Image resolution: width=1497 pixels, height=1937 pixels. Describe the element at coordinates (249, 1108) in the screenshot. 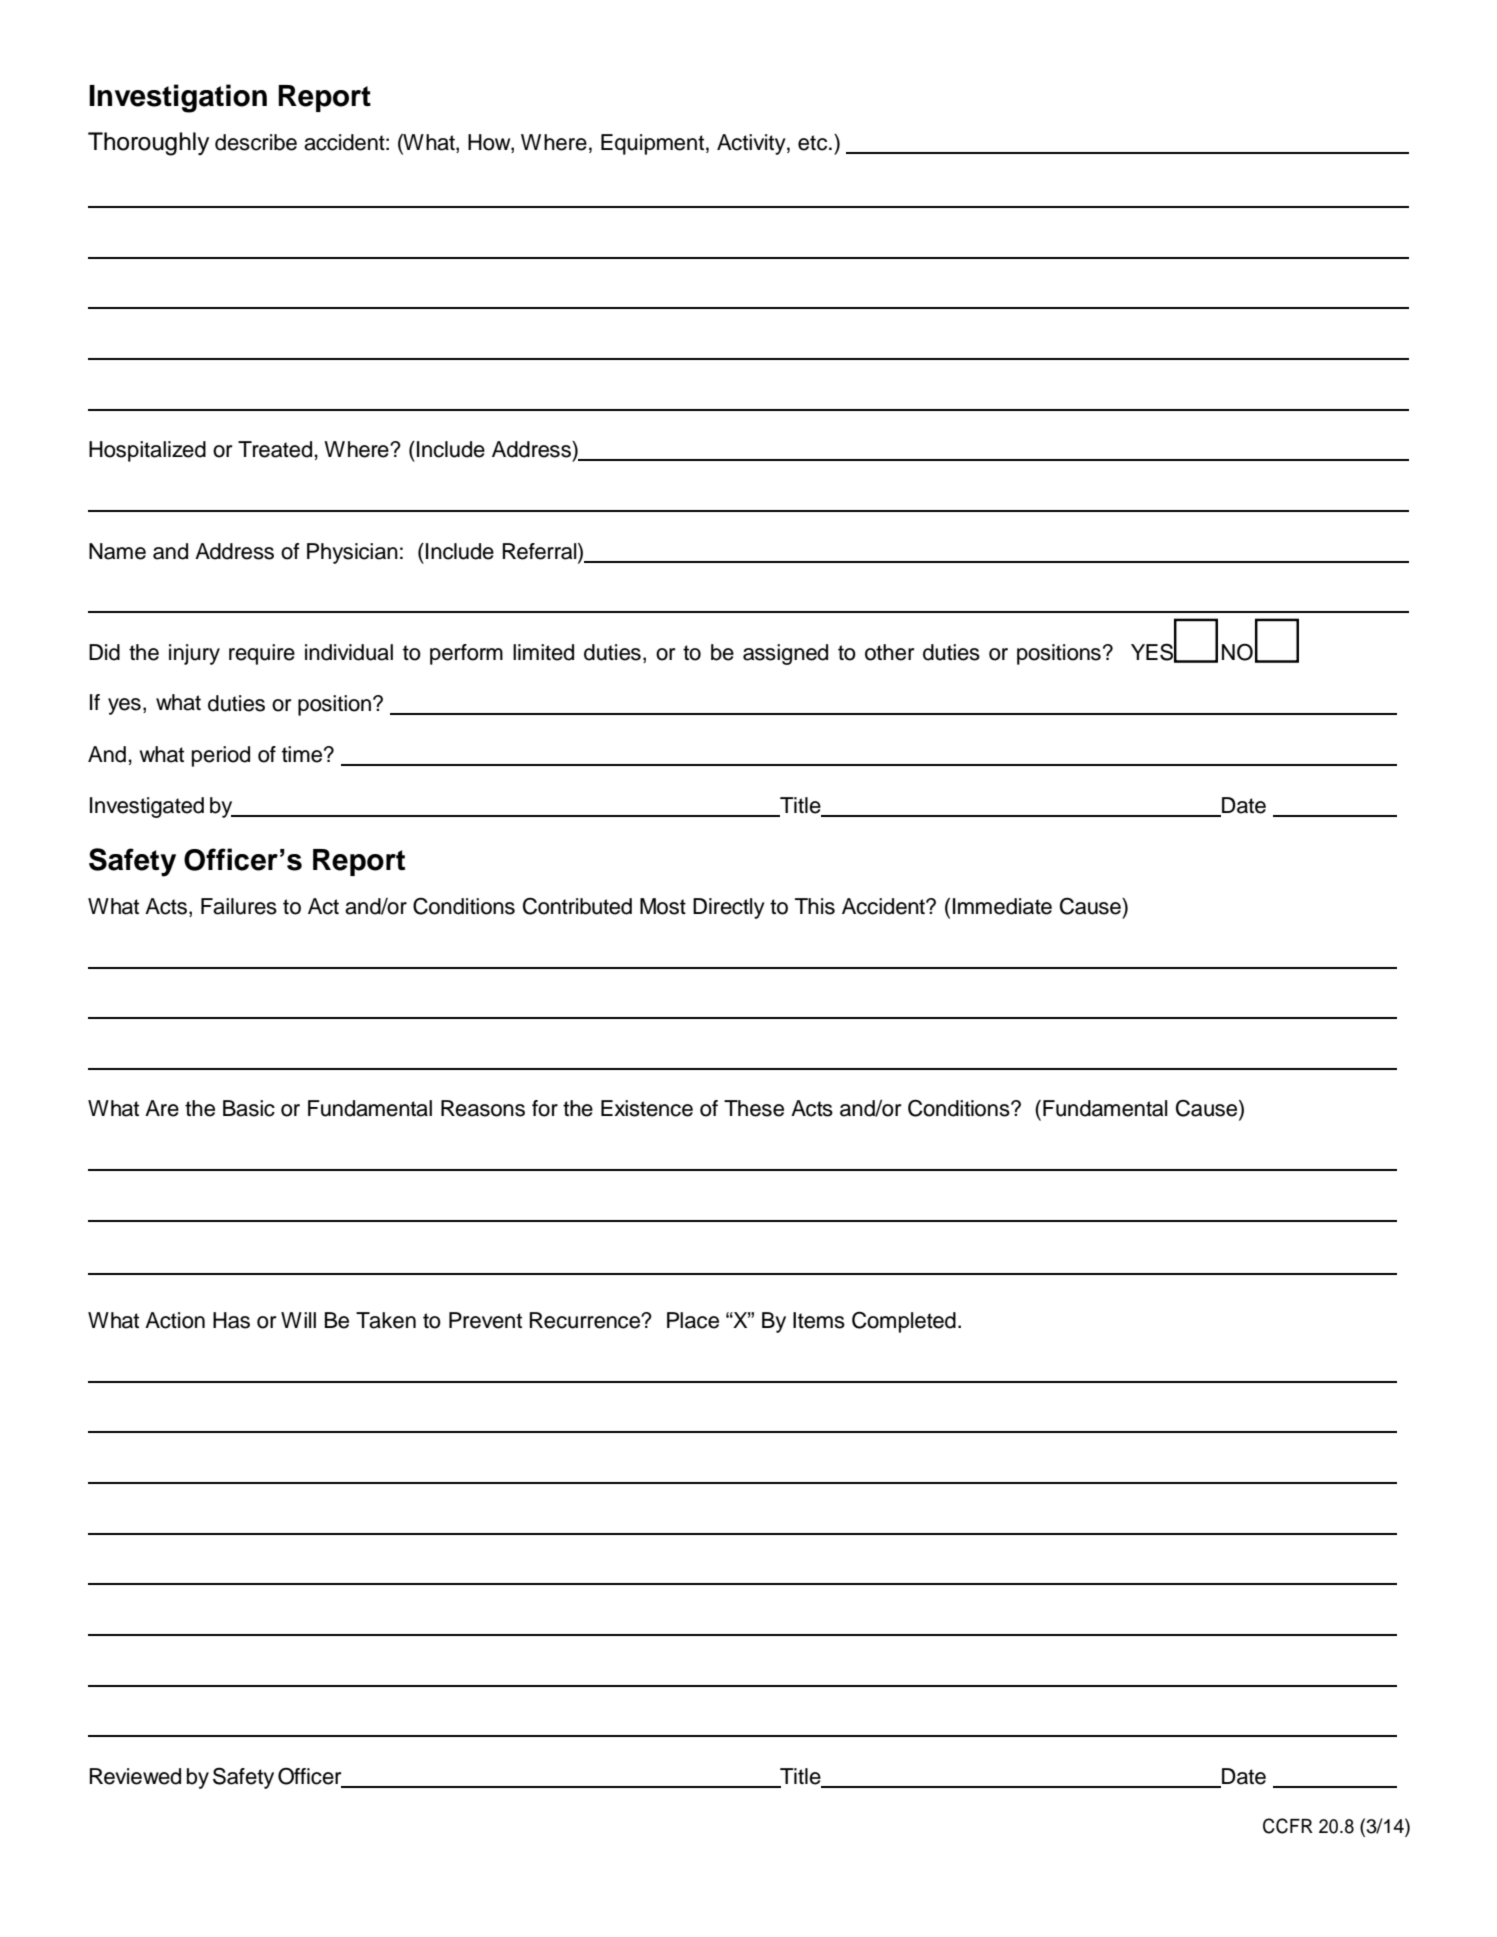

I see `Basic` at that location.
